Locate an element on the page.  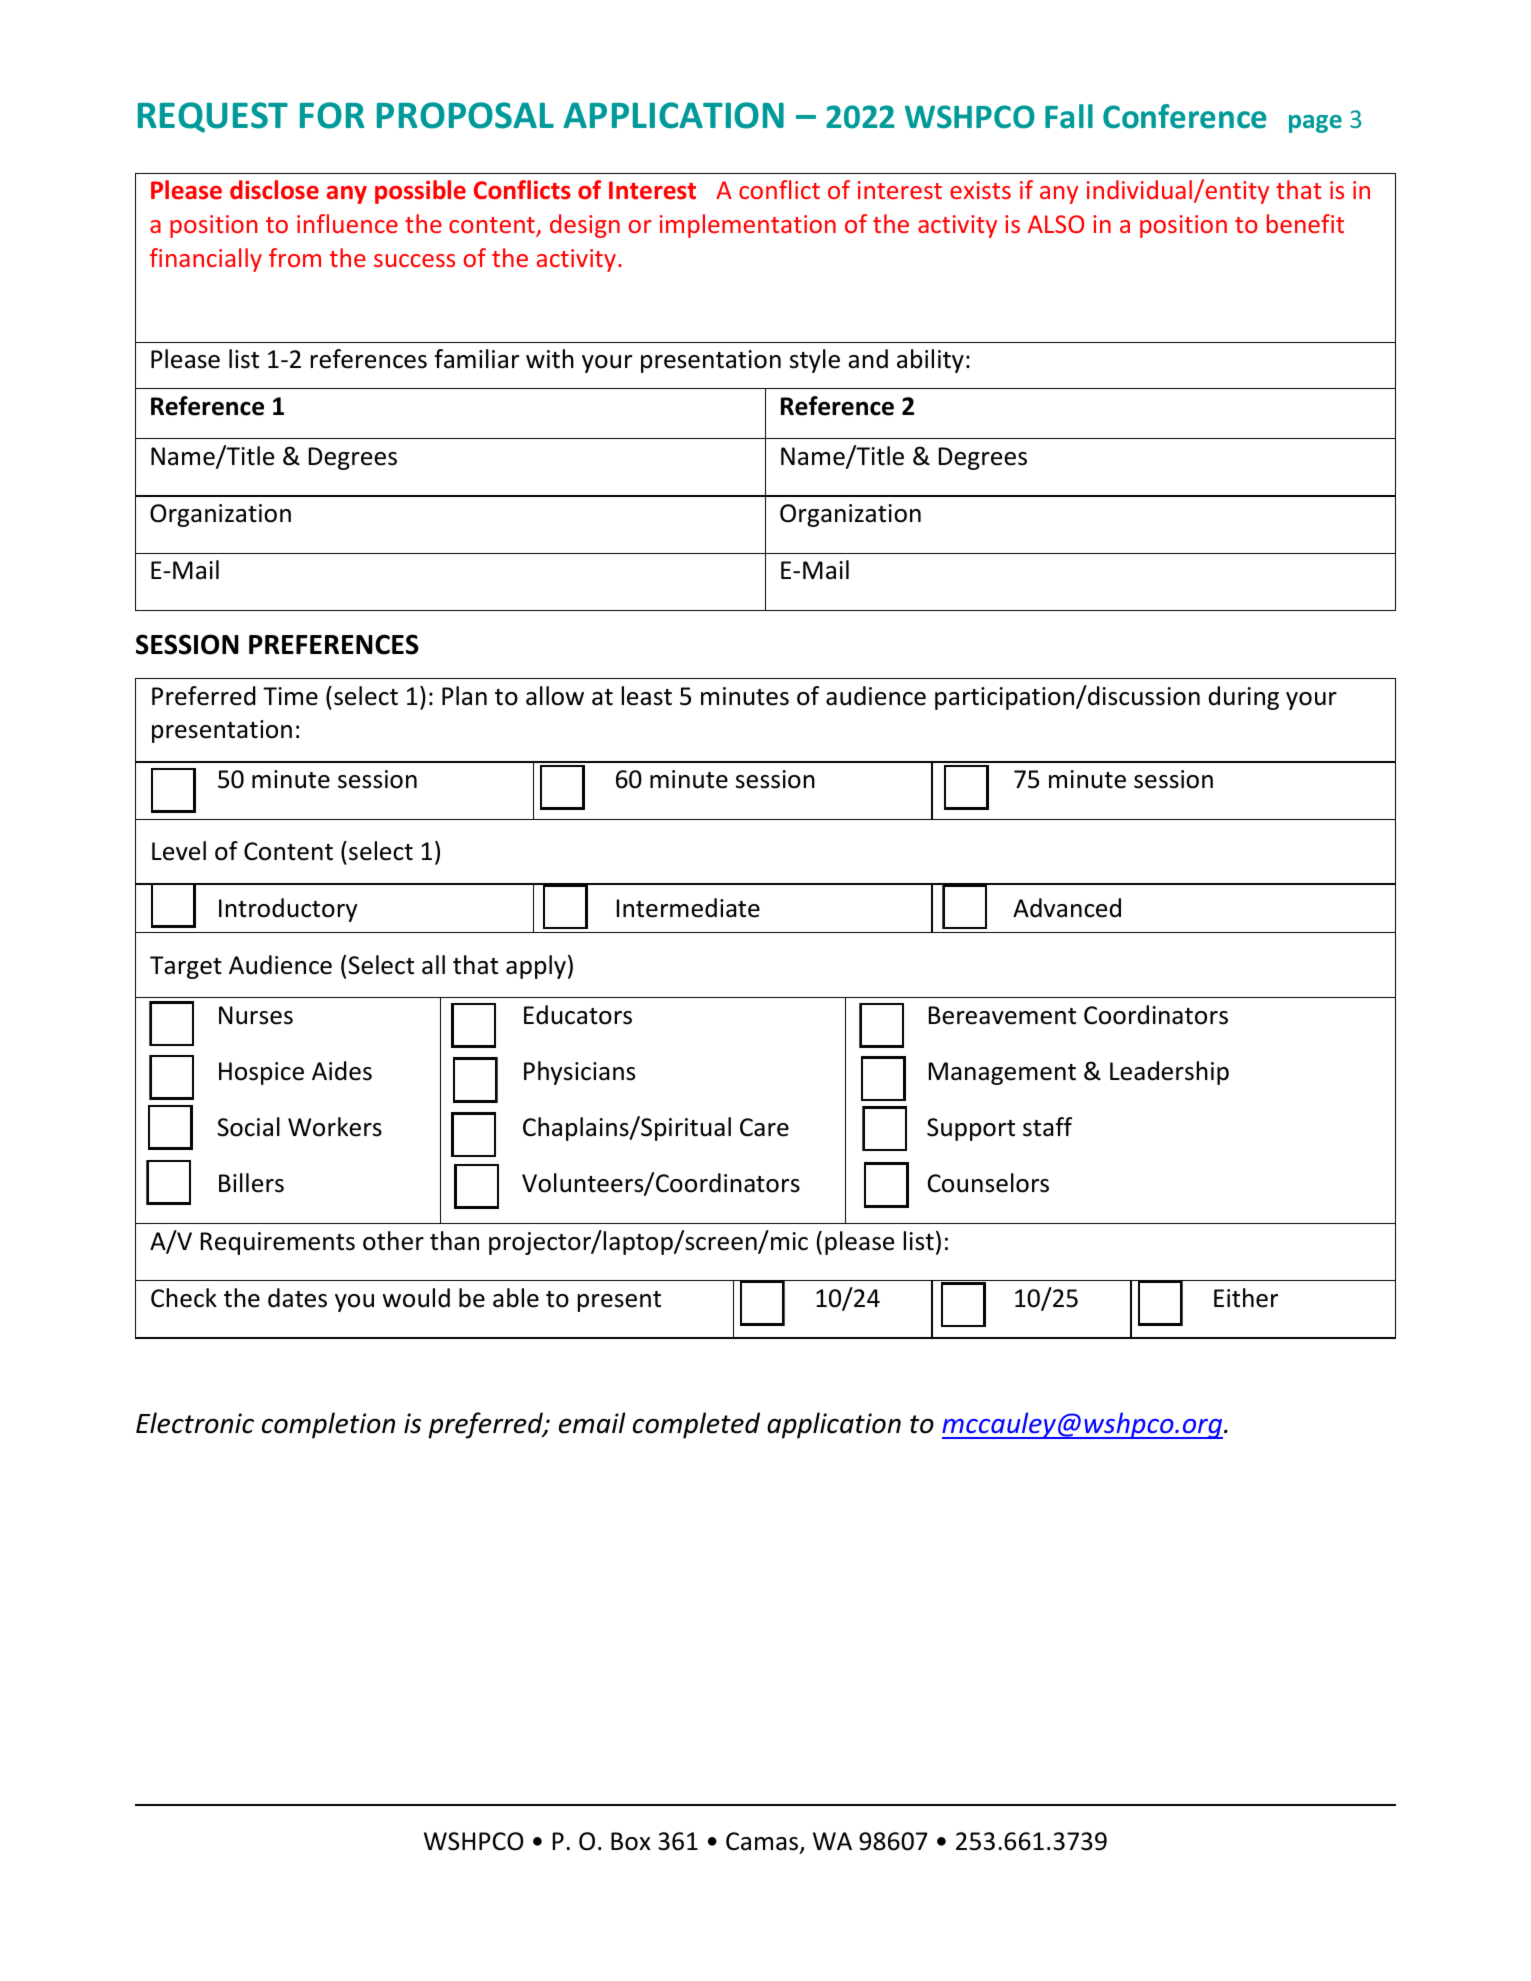
during is located at coordinates (1244, 698).
